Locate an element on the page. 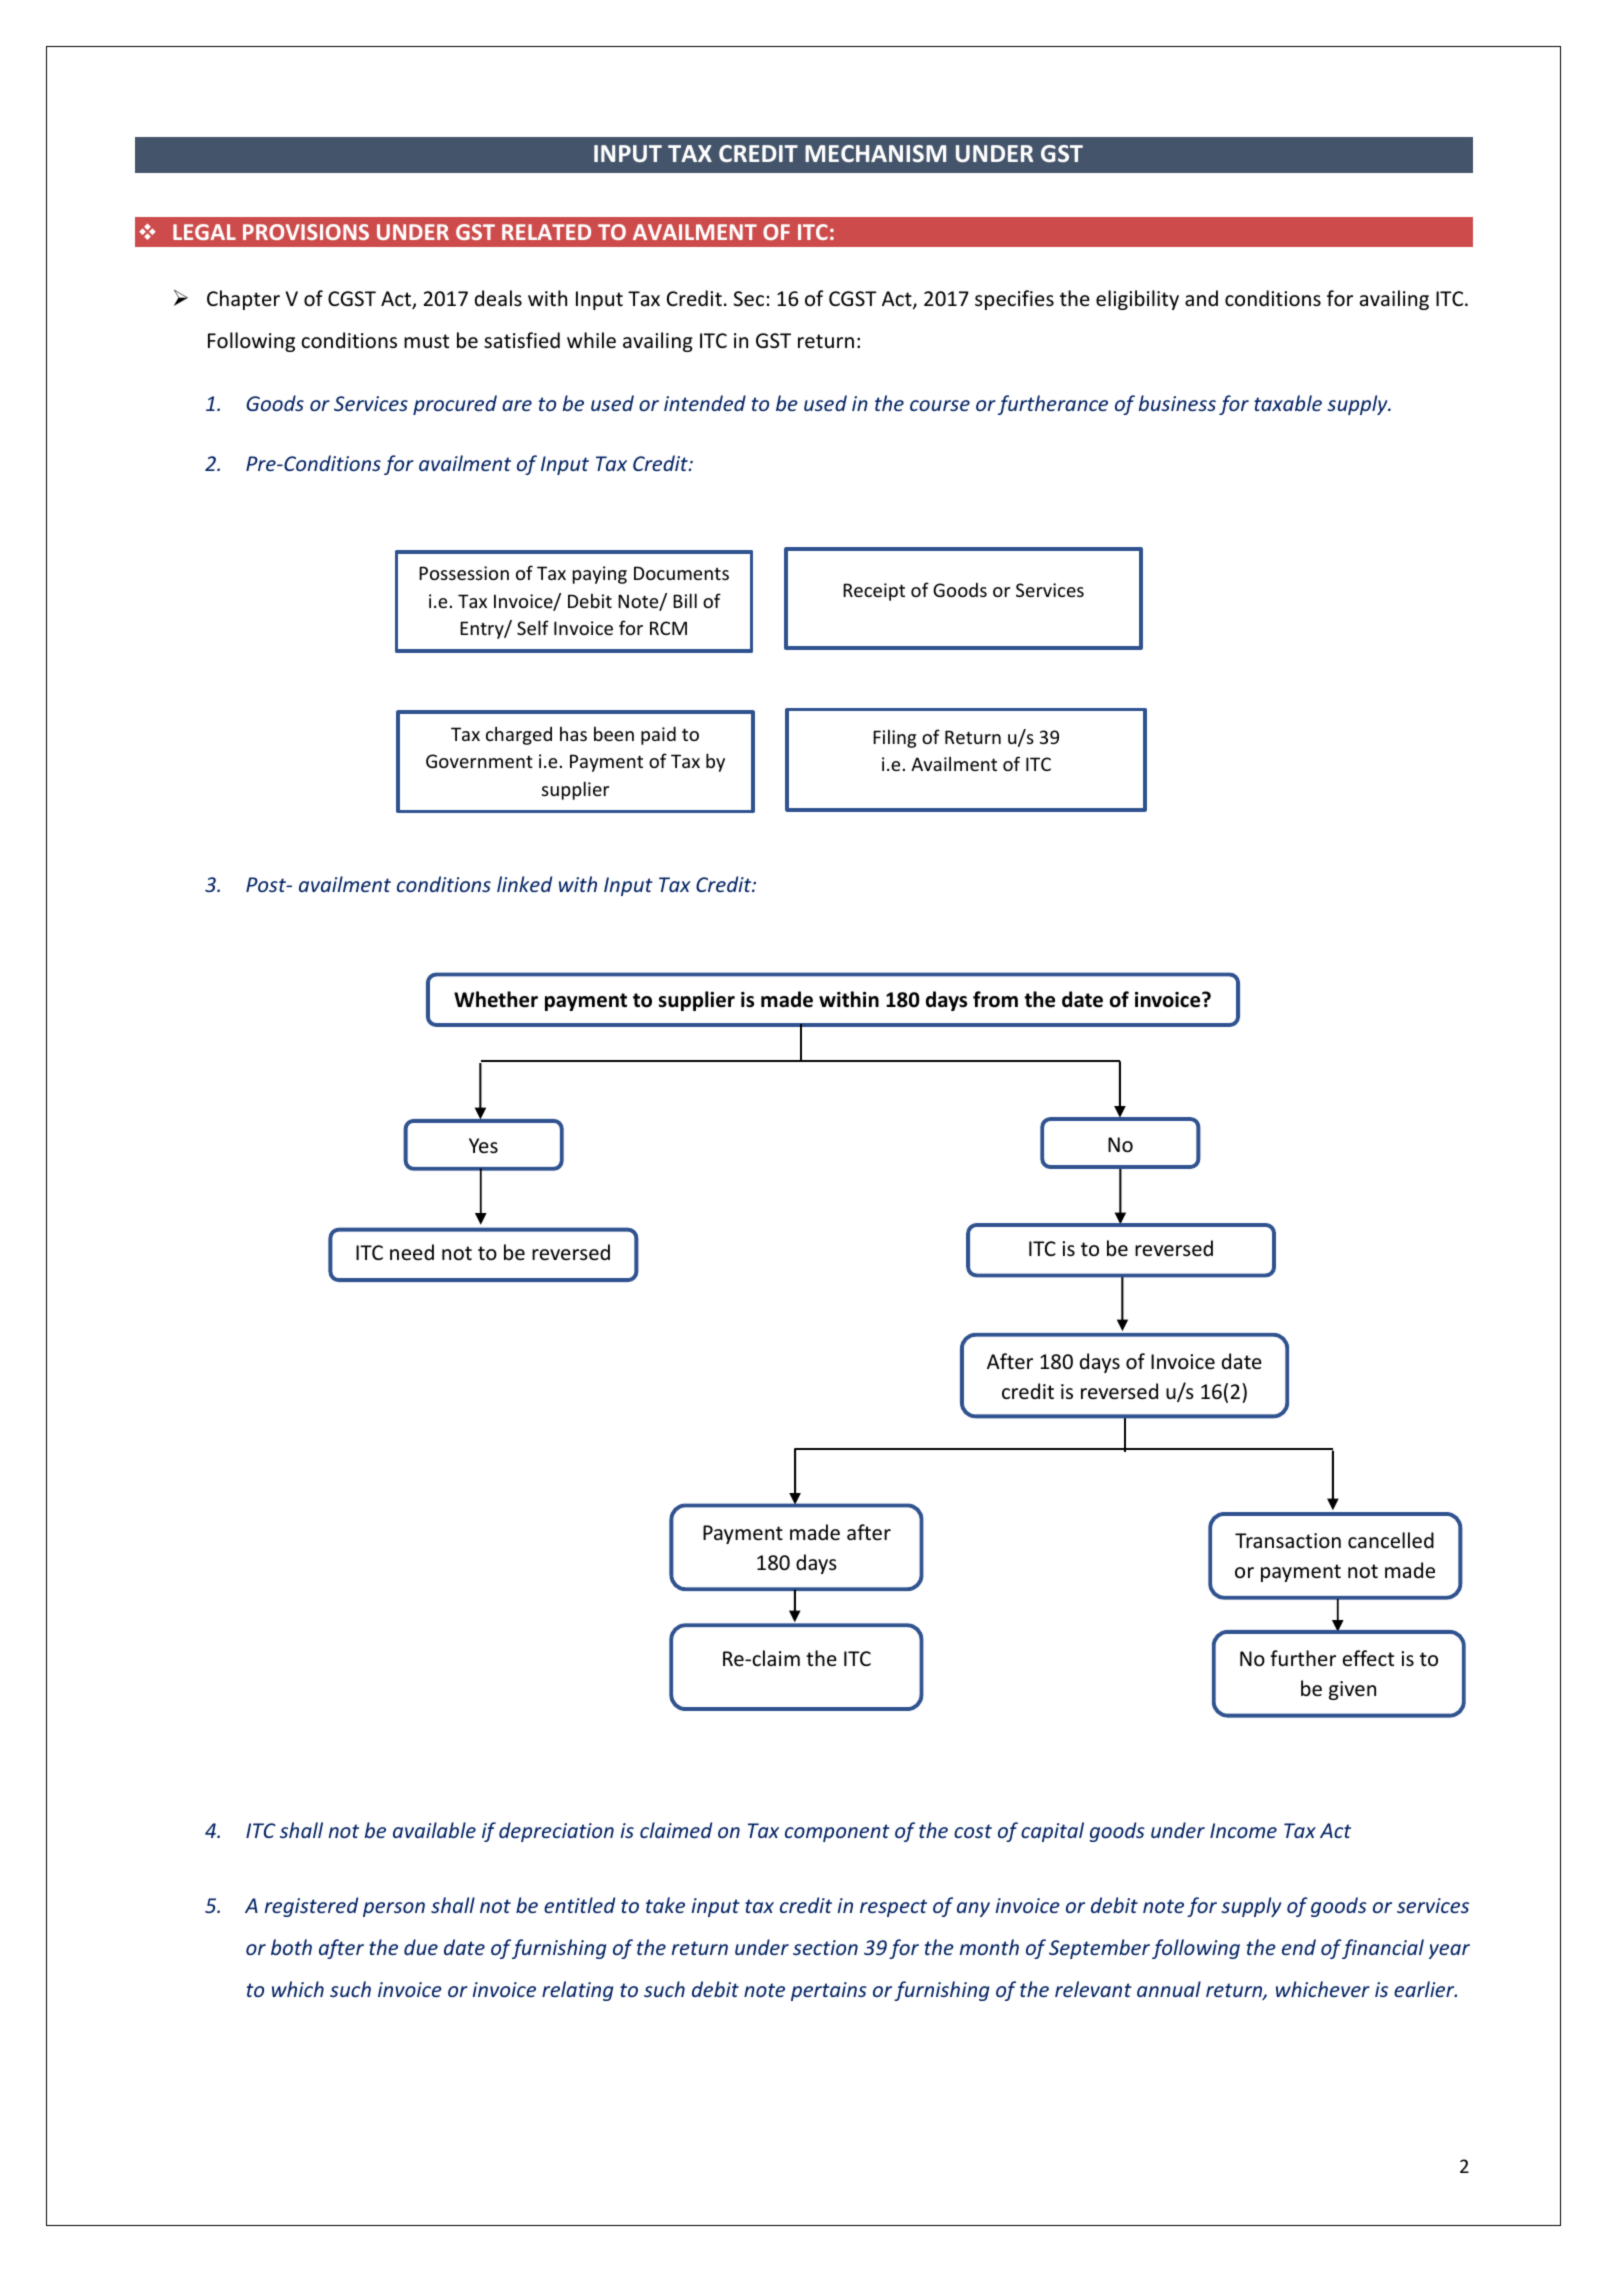 This page has height=2272, width=1607. from is located at coordinates (995, 999).
